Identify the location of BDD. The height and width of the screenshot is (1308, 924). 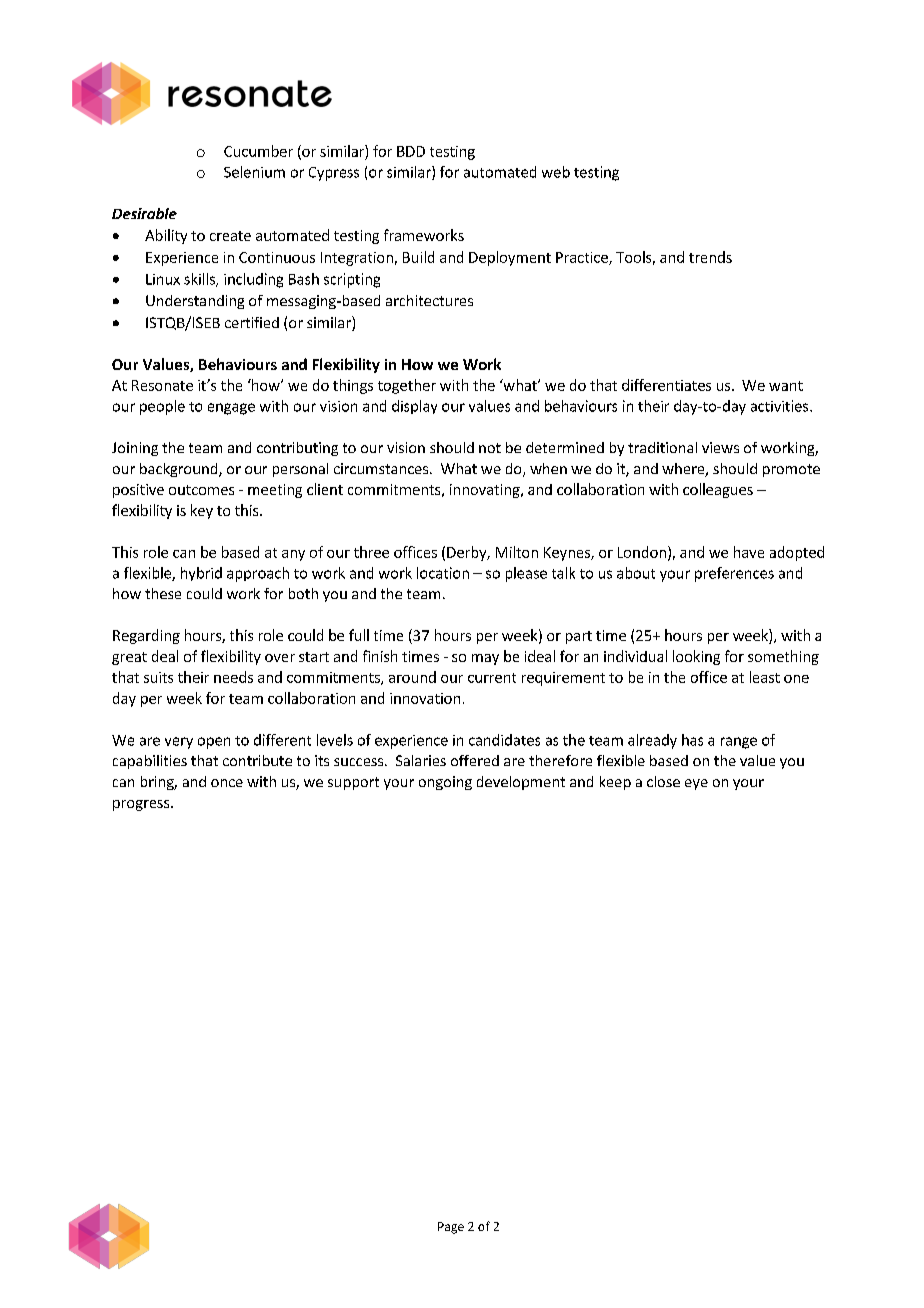
(411, 151).
